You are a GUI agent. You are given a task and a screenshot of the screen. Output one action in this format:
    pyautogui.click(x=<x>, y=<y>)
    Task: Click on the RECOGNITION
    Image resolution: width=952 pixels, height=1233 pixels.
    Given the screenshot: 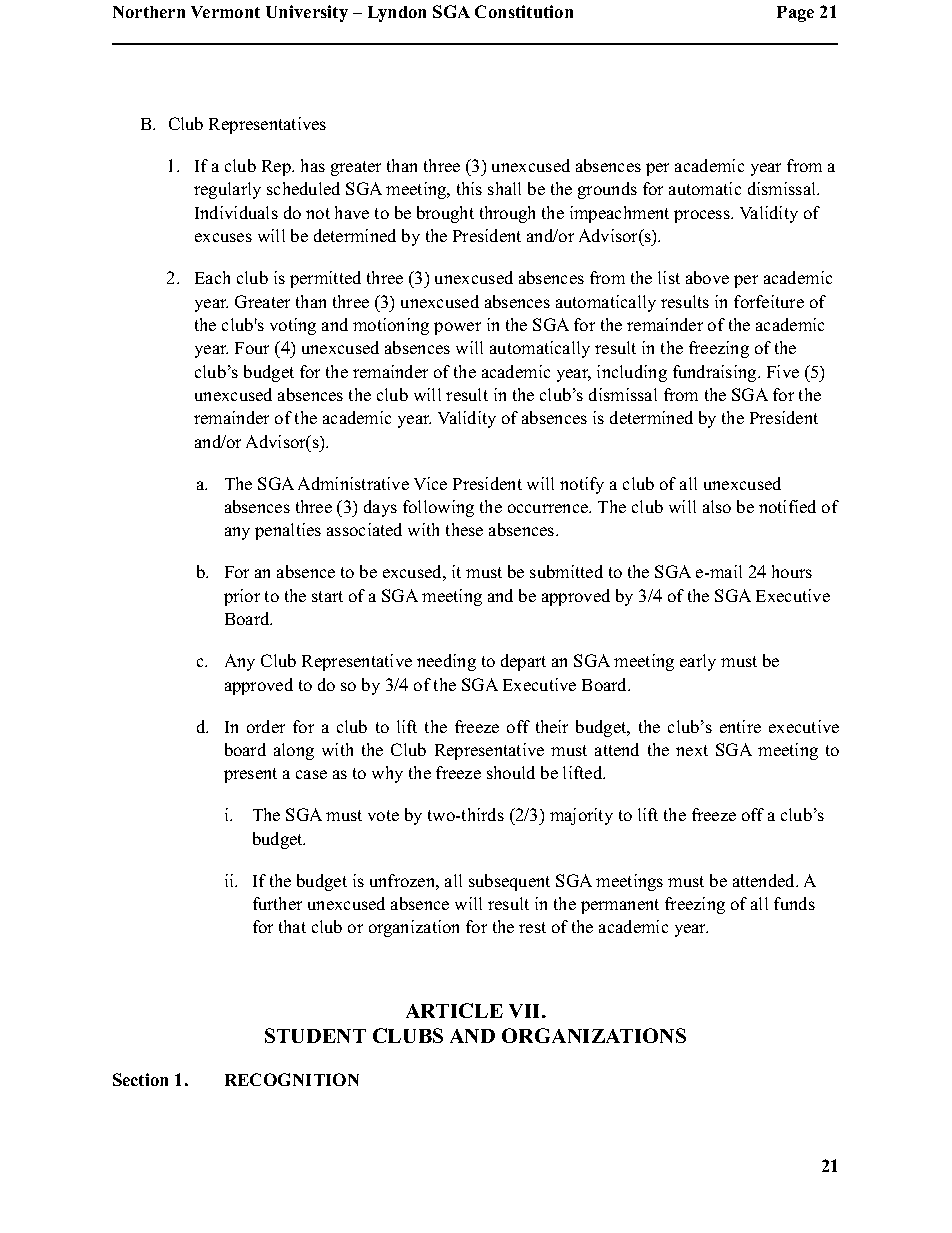 What is the action you would take?
    pyautogui.click(x=292, y=1079)
